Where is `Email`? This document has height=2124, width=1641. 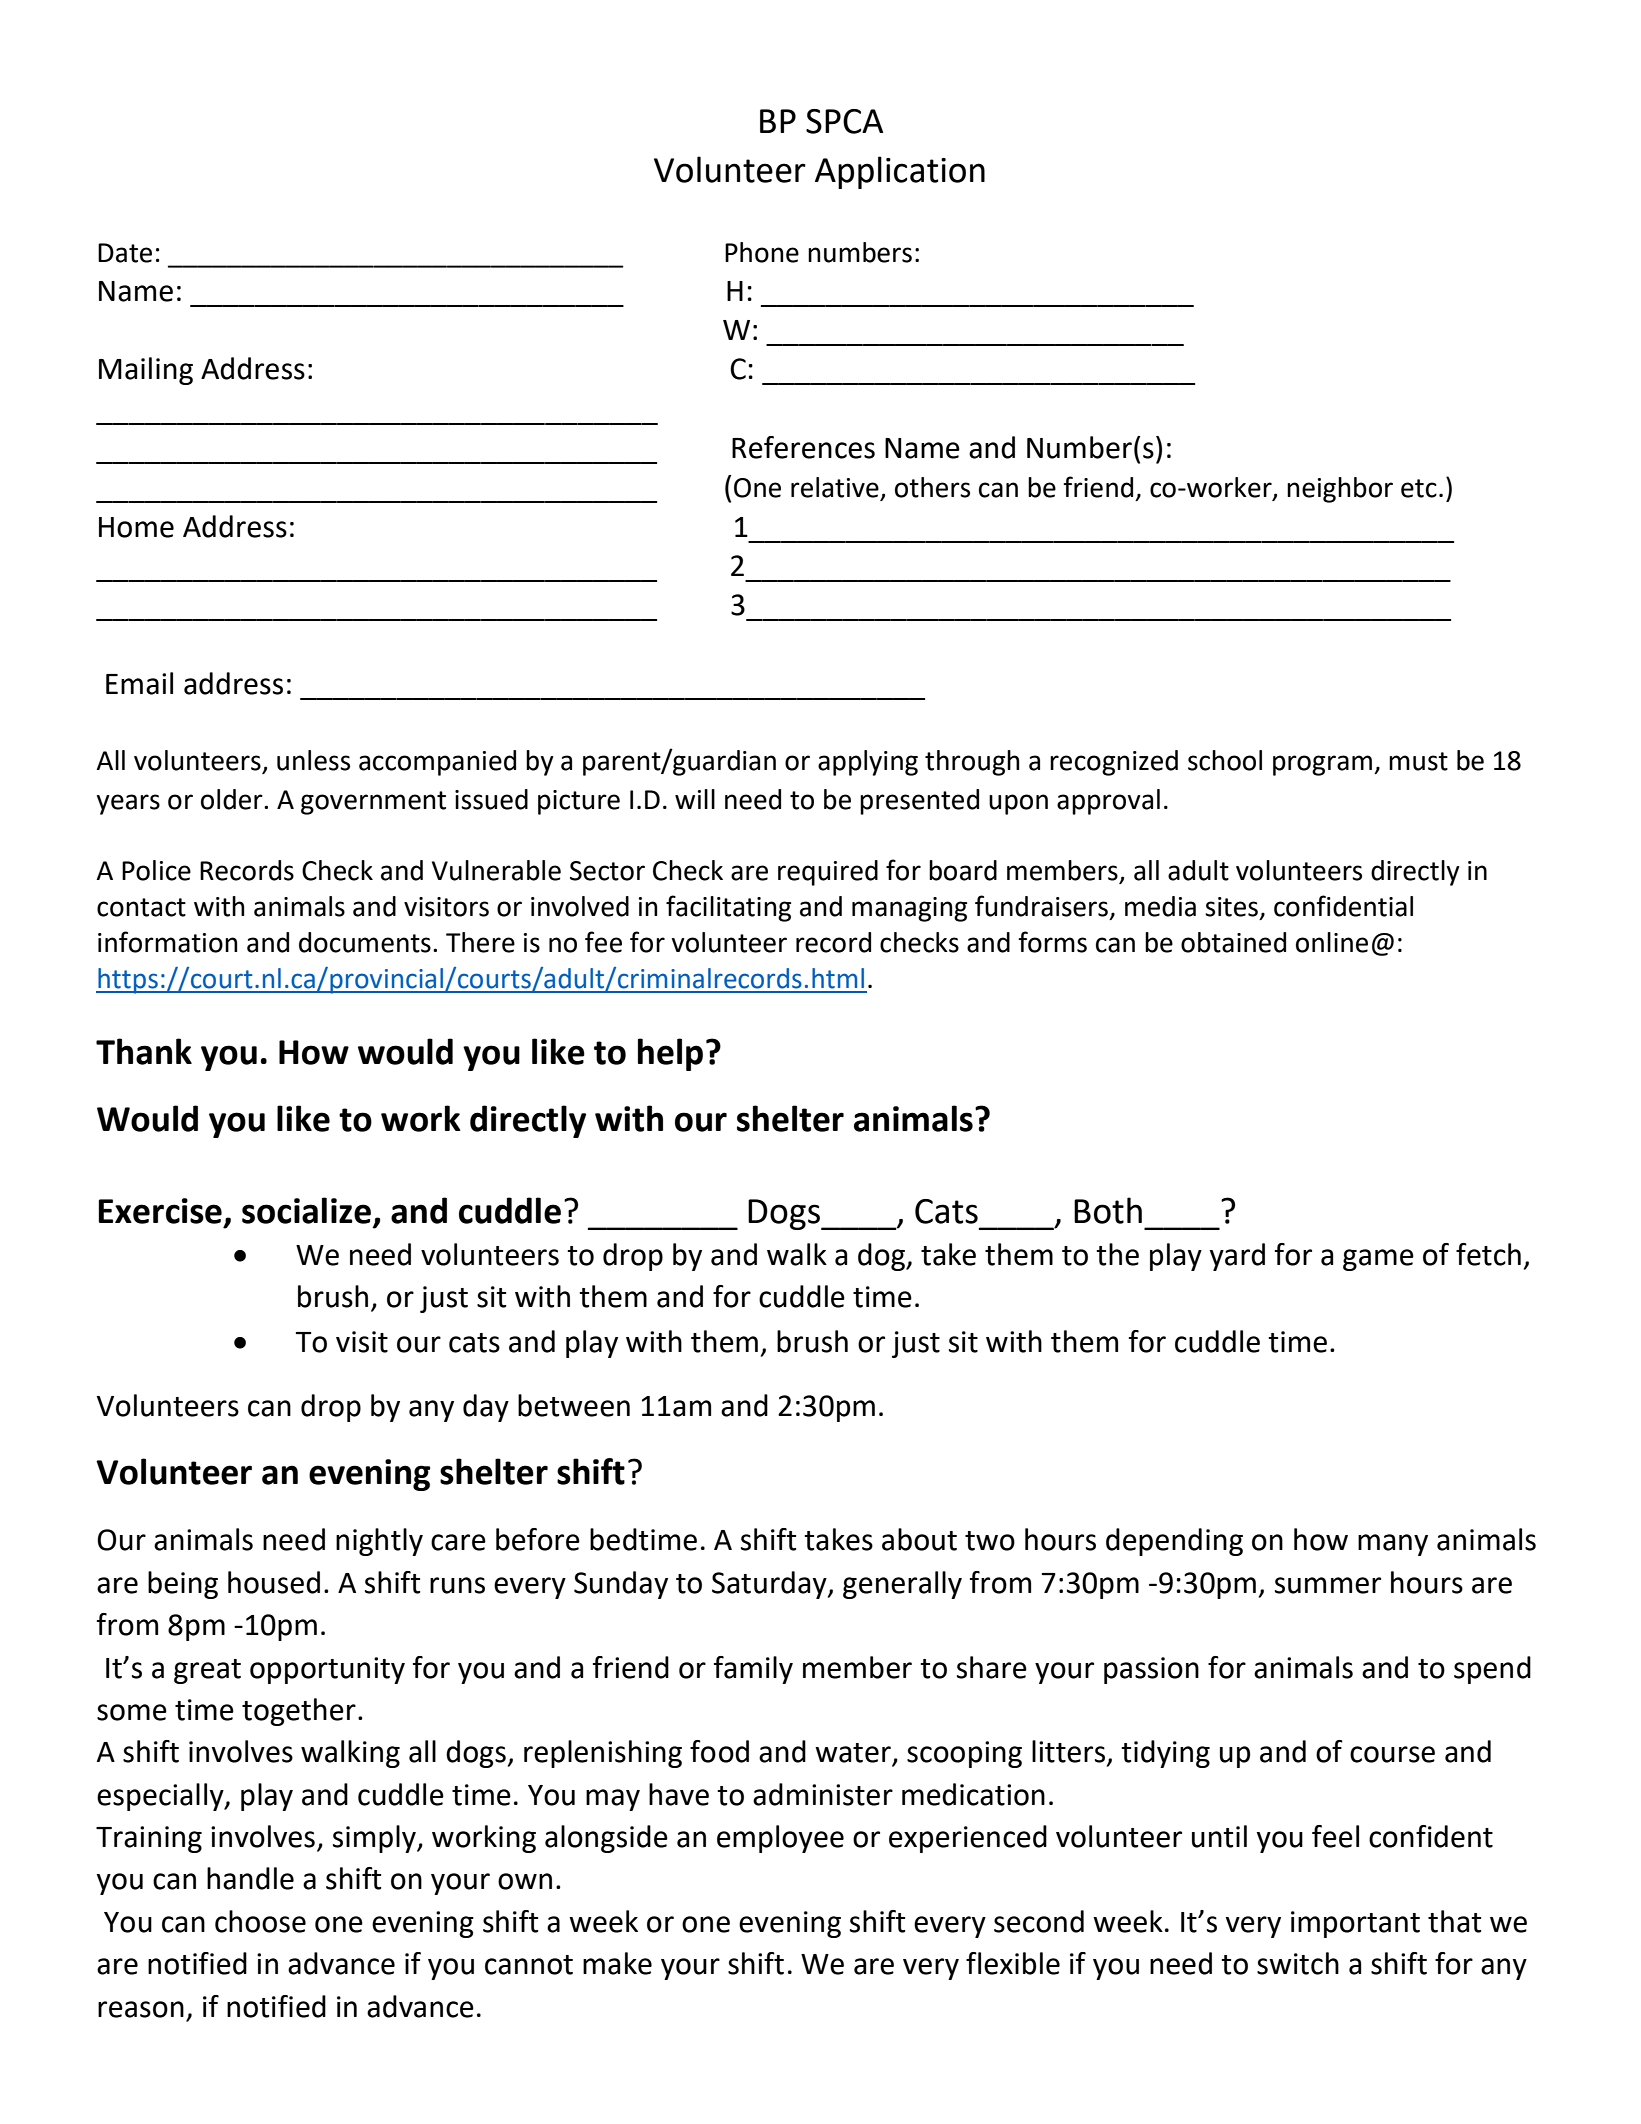
Email is located at coordinates (139, 683).
